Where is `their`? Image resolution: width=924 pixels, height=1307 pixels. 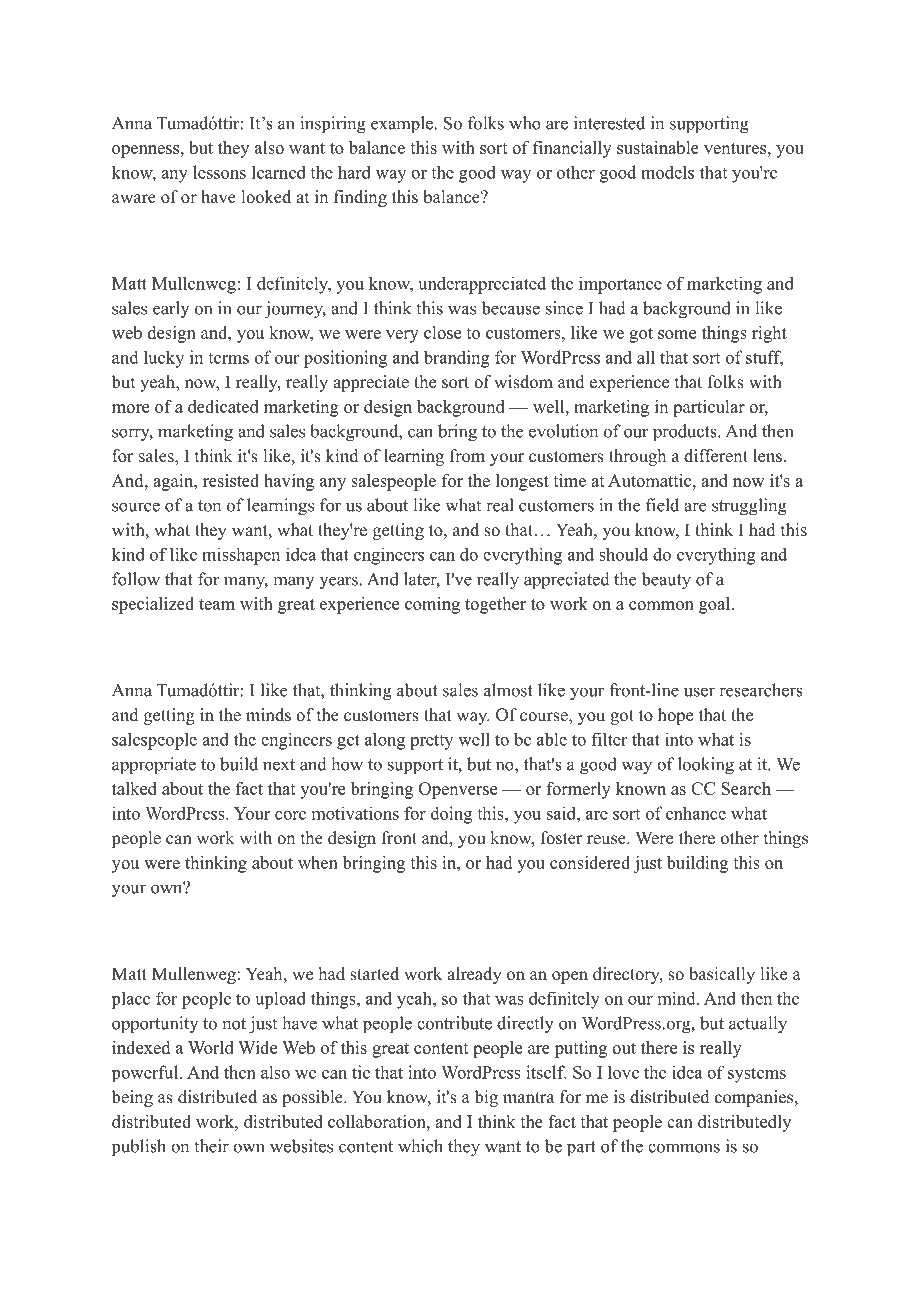
their is located at coordinates (211, 1146).
